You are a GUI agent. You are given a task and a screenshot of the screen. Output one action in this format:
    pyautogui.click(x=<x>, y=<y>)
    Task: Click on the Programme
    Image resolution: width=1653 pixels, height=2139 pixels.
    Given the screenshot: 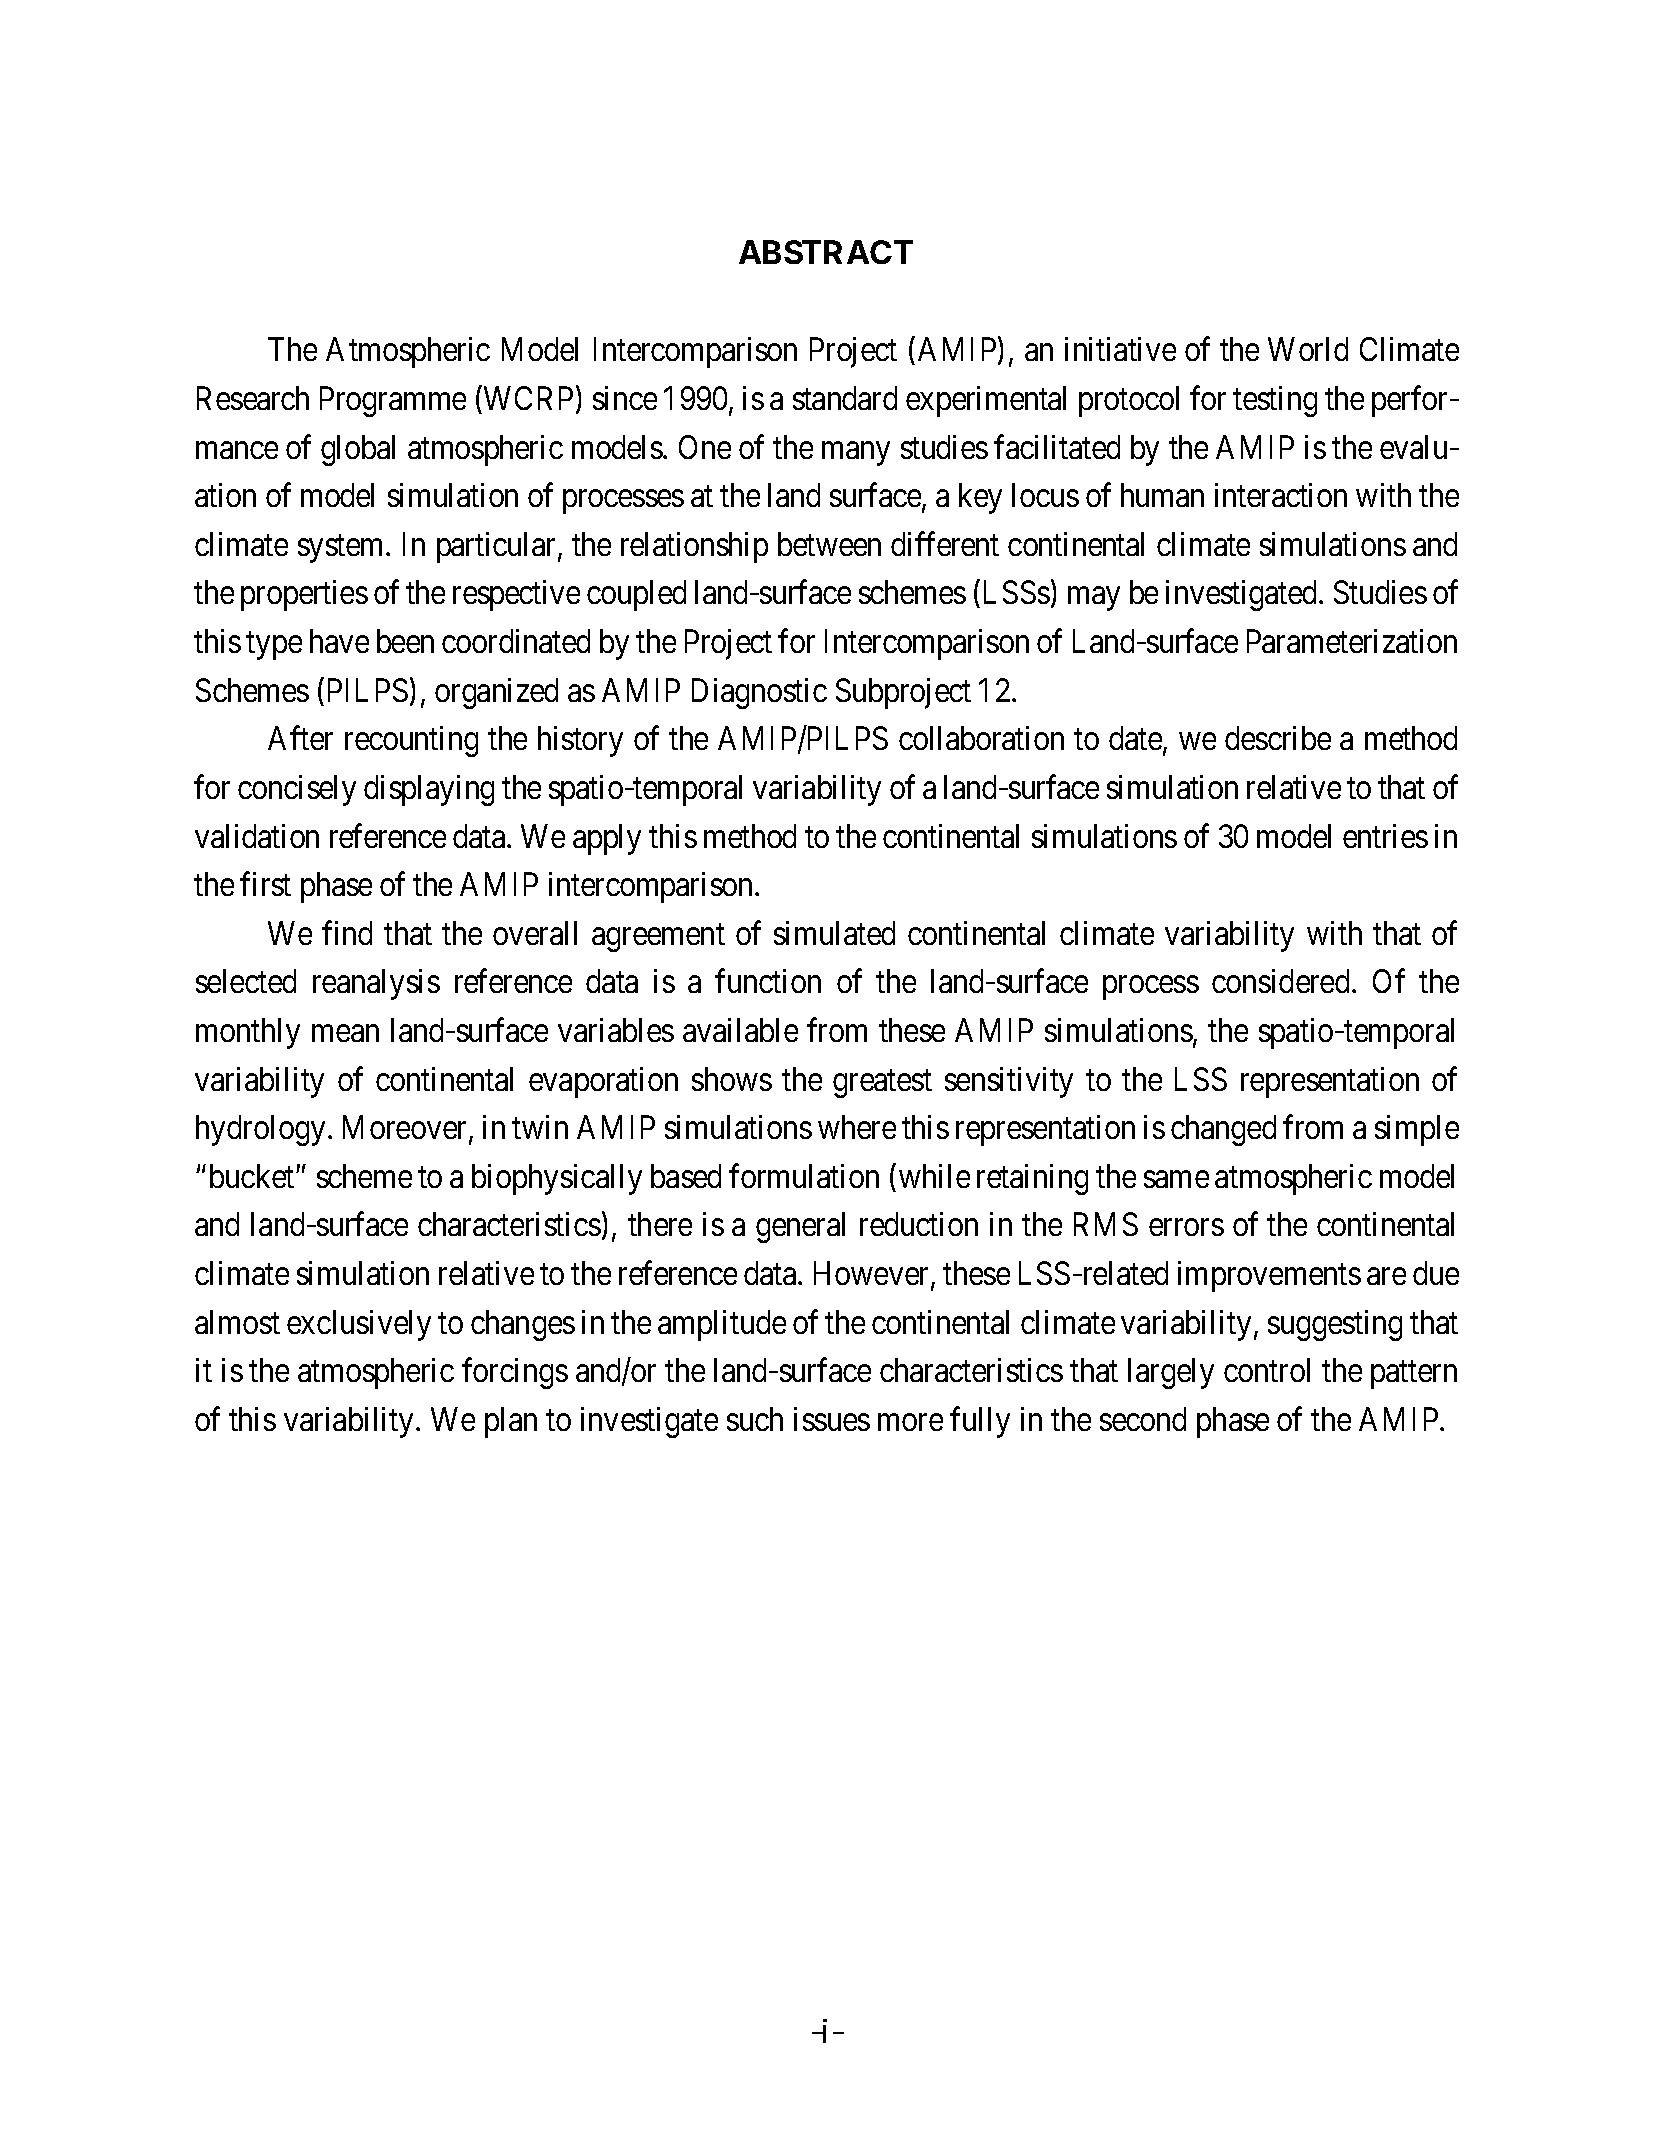 What is the action you would take?
    pyautogui.click(x=393, y=402)
